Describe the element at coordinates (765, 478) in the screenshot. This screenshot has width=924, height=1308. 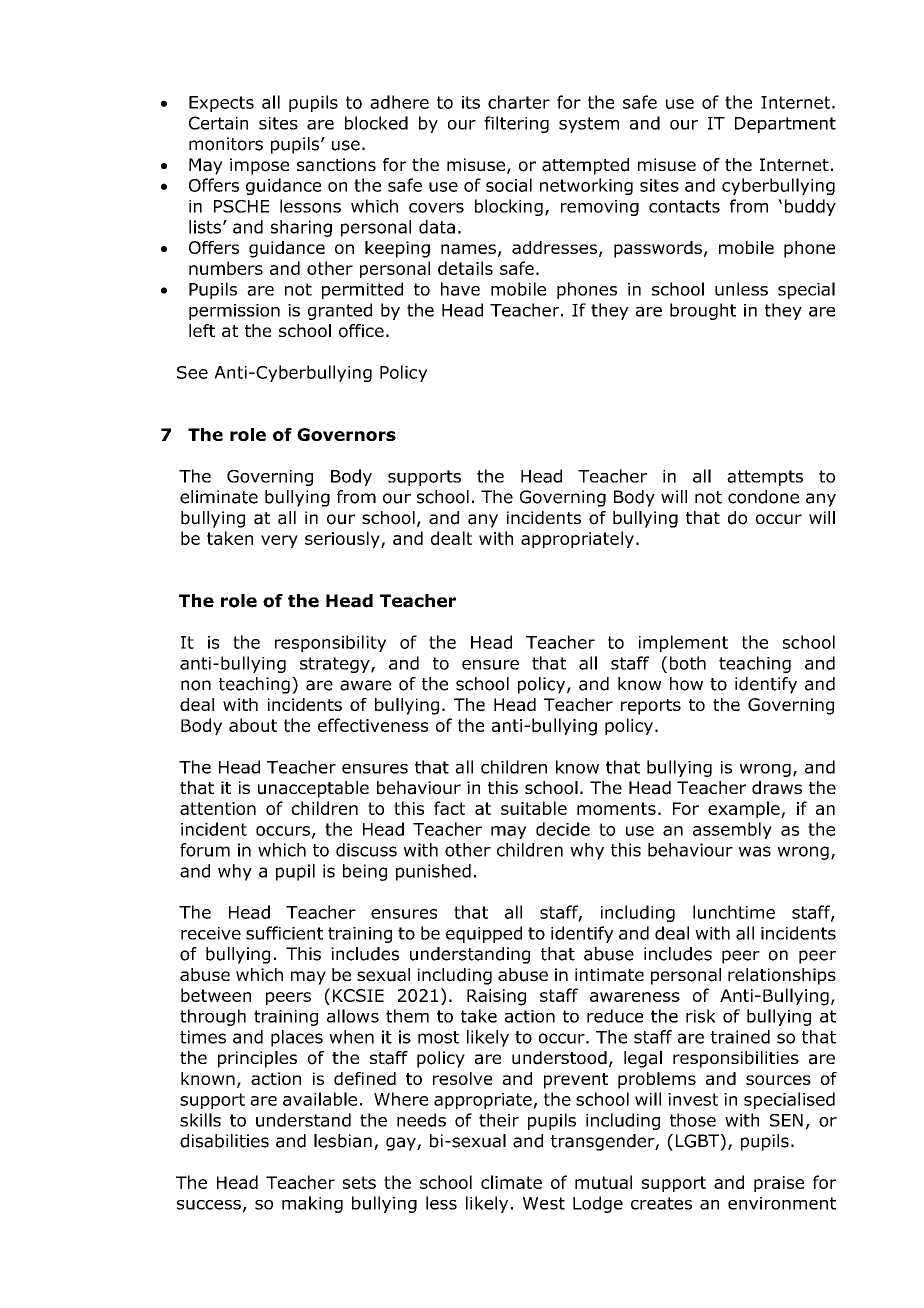
I see `attempts` at that location.
